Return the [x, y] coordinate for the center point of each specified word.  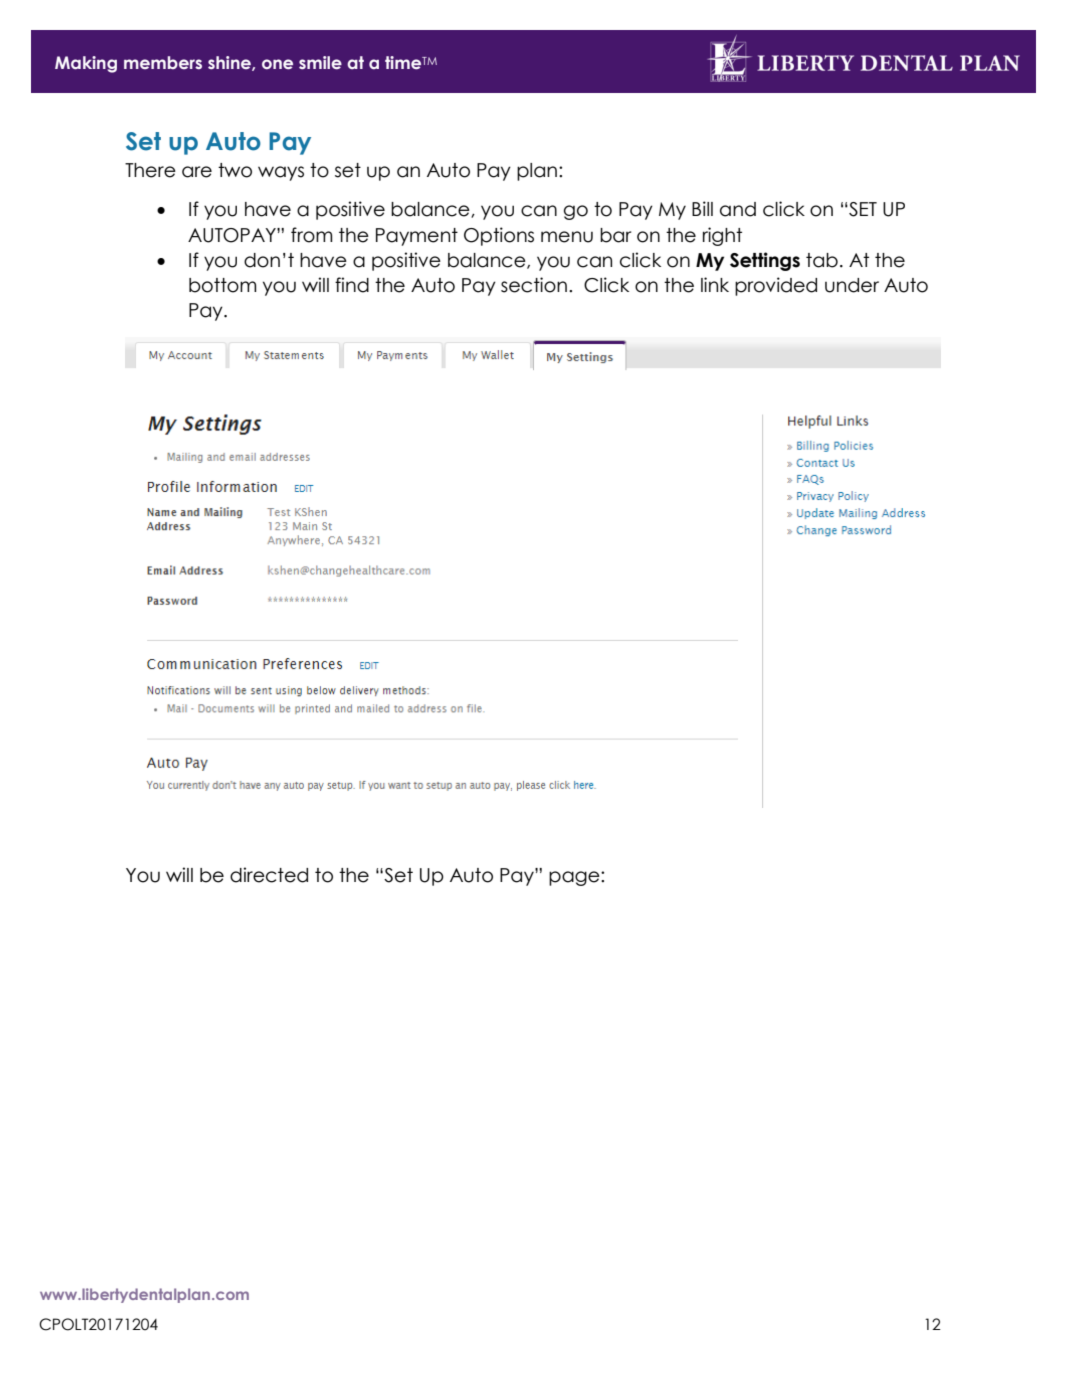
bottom [223, 285]
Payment [417, 237]
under [852, 285]
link [715, 284]
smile [320, 63]
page [575, 878]
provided [776, 286]
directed [269, 875]
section [534, 285]
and [738, 209]
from [312, 235]
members [163, 62]
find [352, 285]
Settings [765, 261]
